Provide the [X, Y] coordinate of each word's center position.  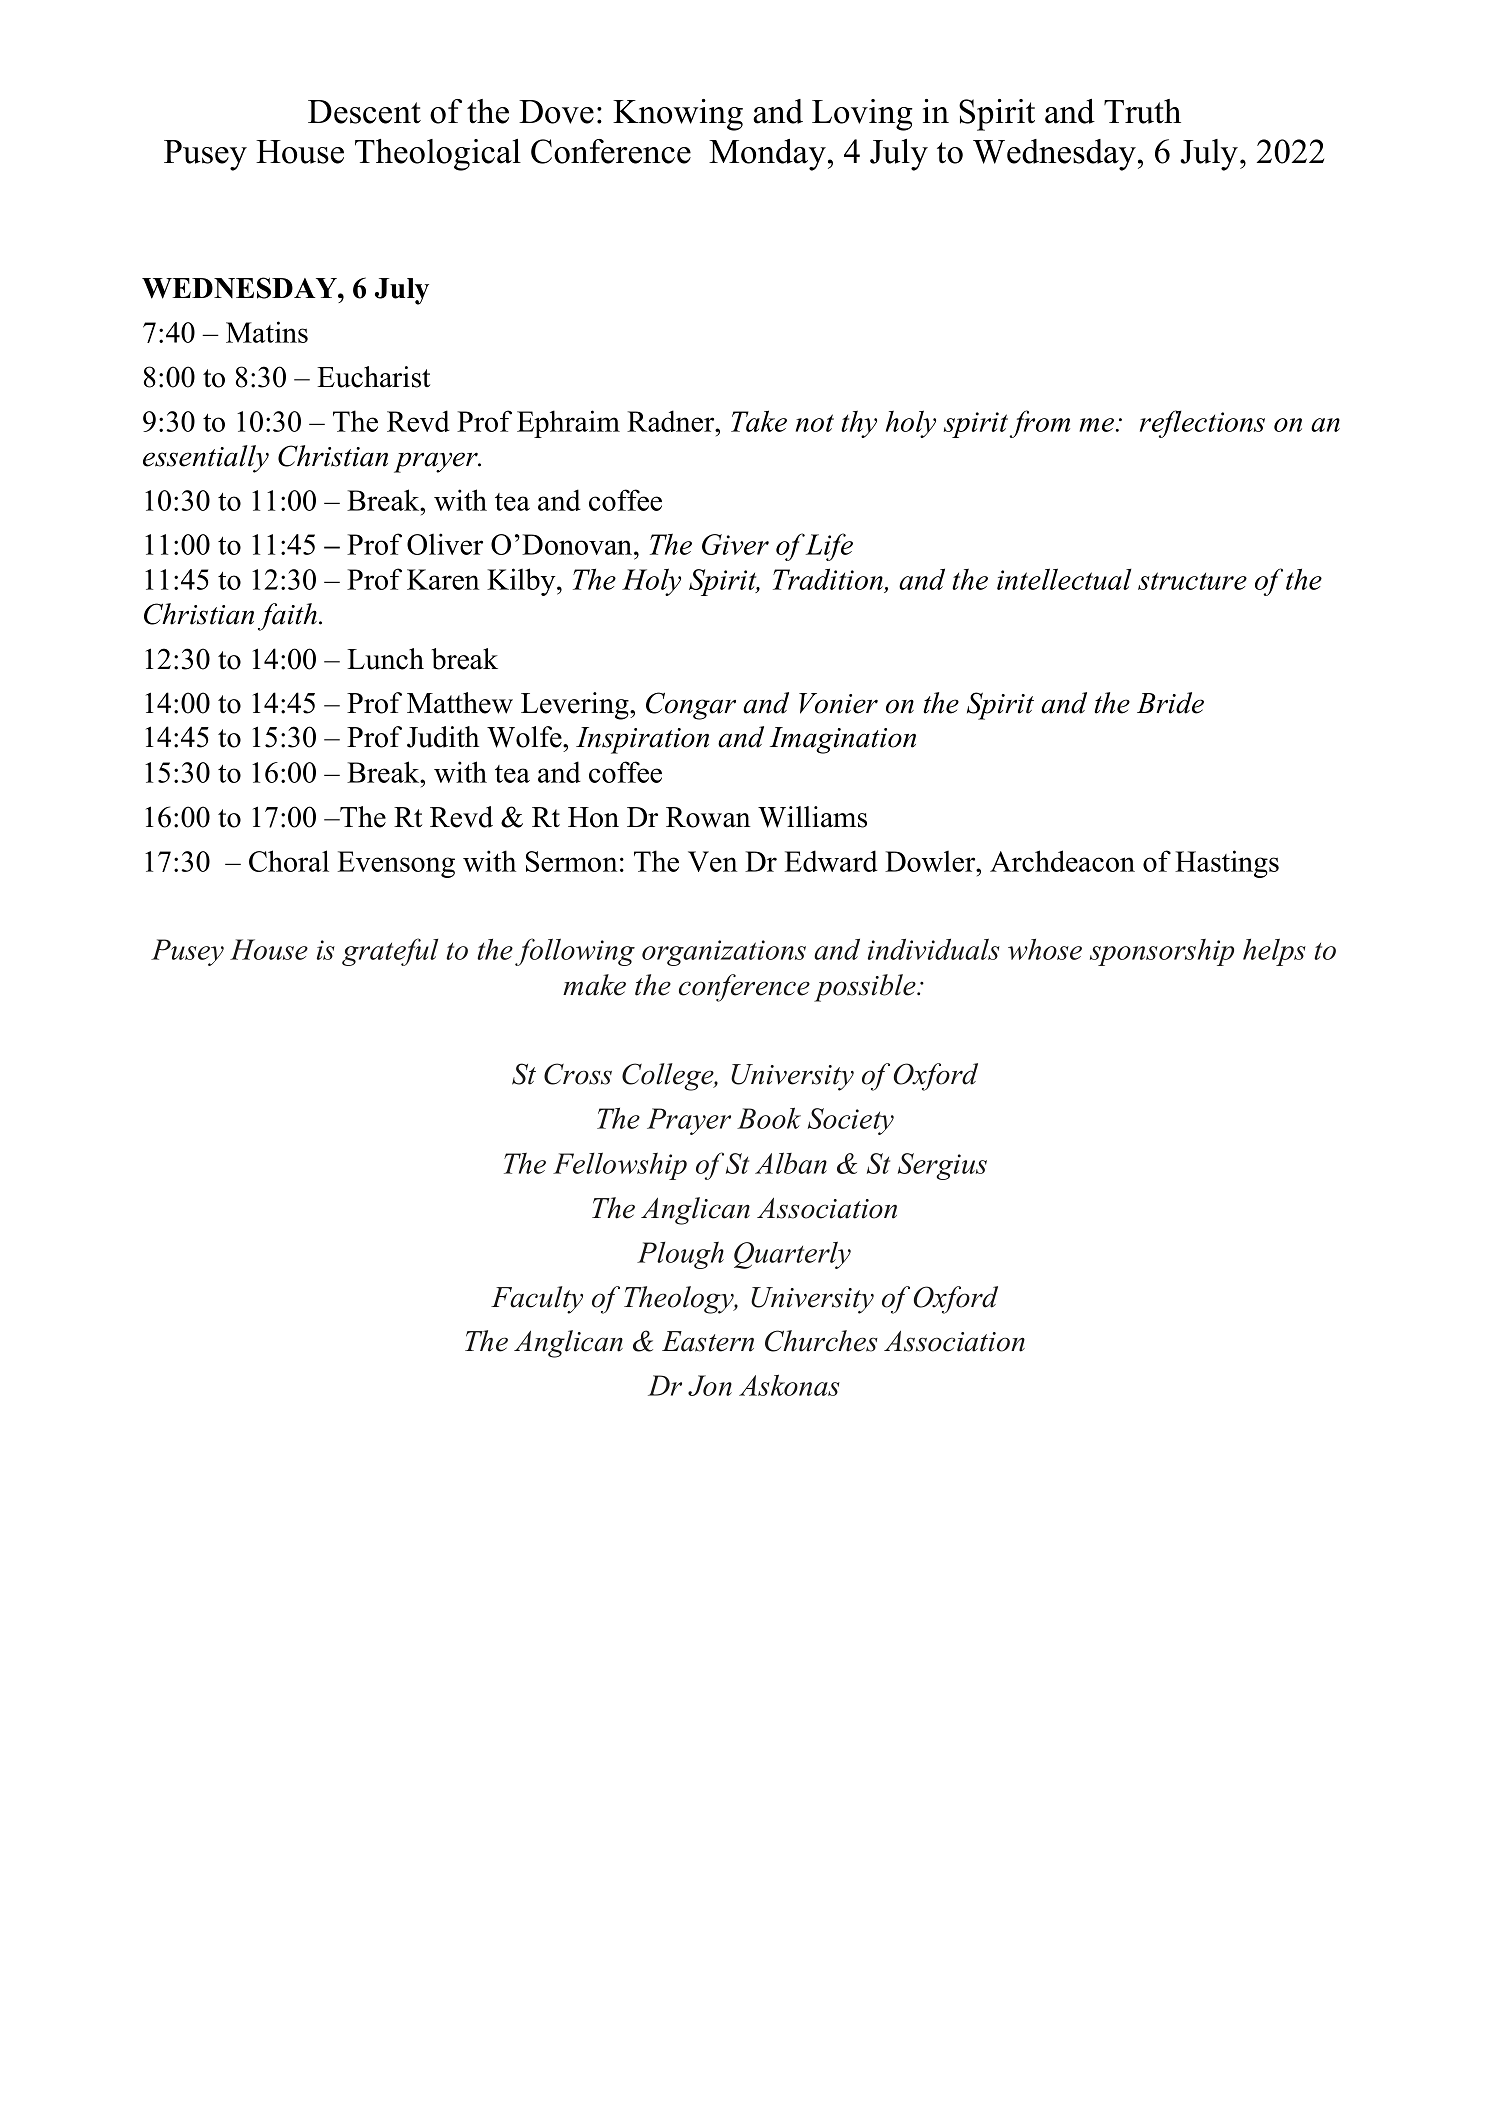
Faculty [537, 1300]
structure [1192, 581]
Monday [767, 155]
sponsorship [1162, 952]
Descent [364, 112]
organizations [724, 953]
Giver [735, 544]
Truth [1142, 111]
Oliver [445, 544]
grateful [390, 952]
